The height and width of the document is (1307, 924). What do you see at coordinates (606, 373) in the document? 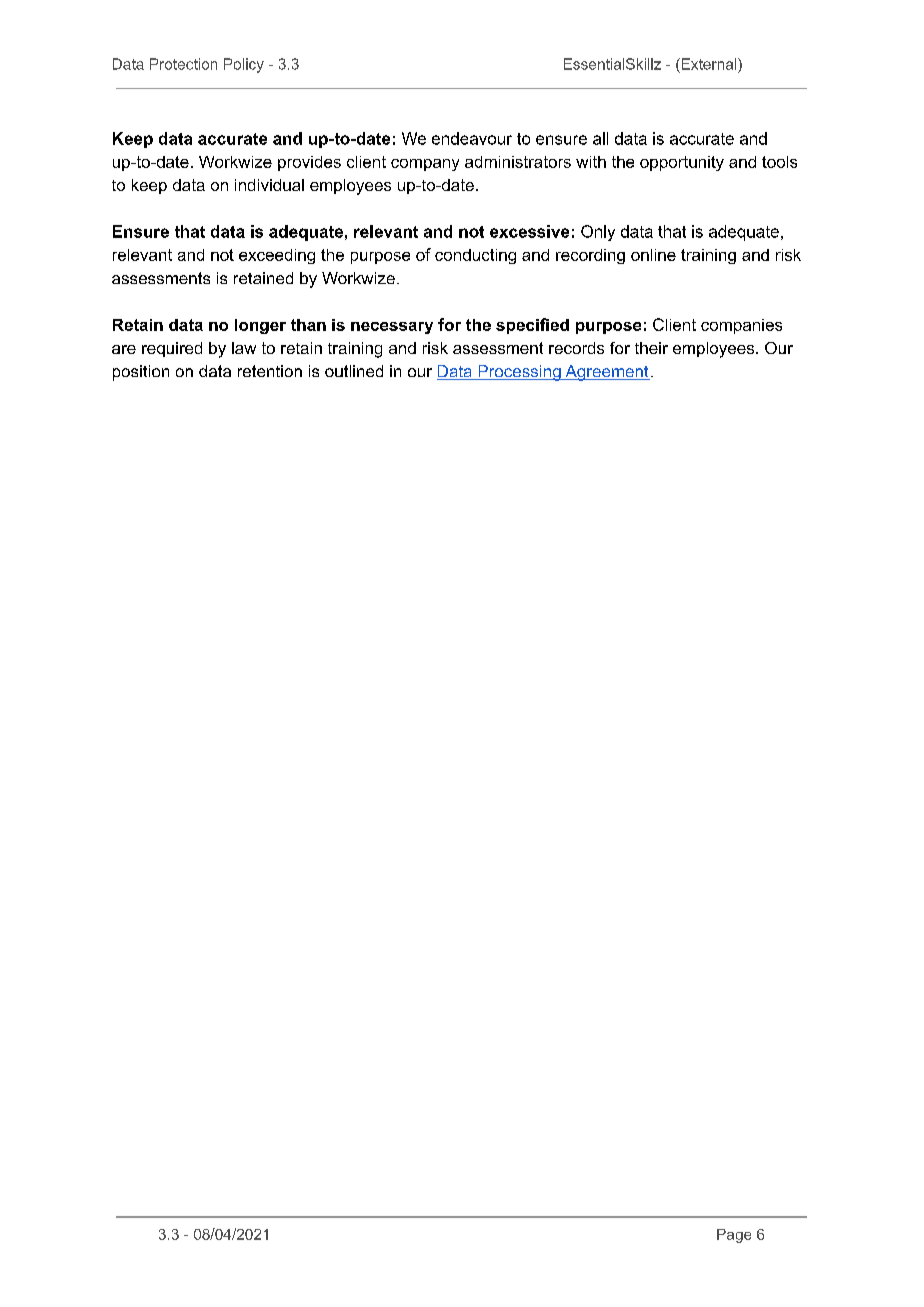
I see `Agreement` at bounding box center [606, 373].
